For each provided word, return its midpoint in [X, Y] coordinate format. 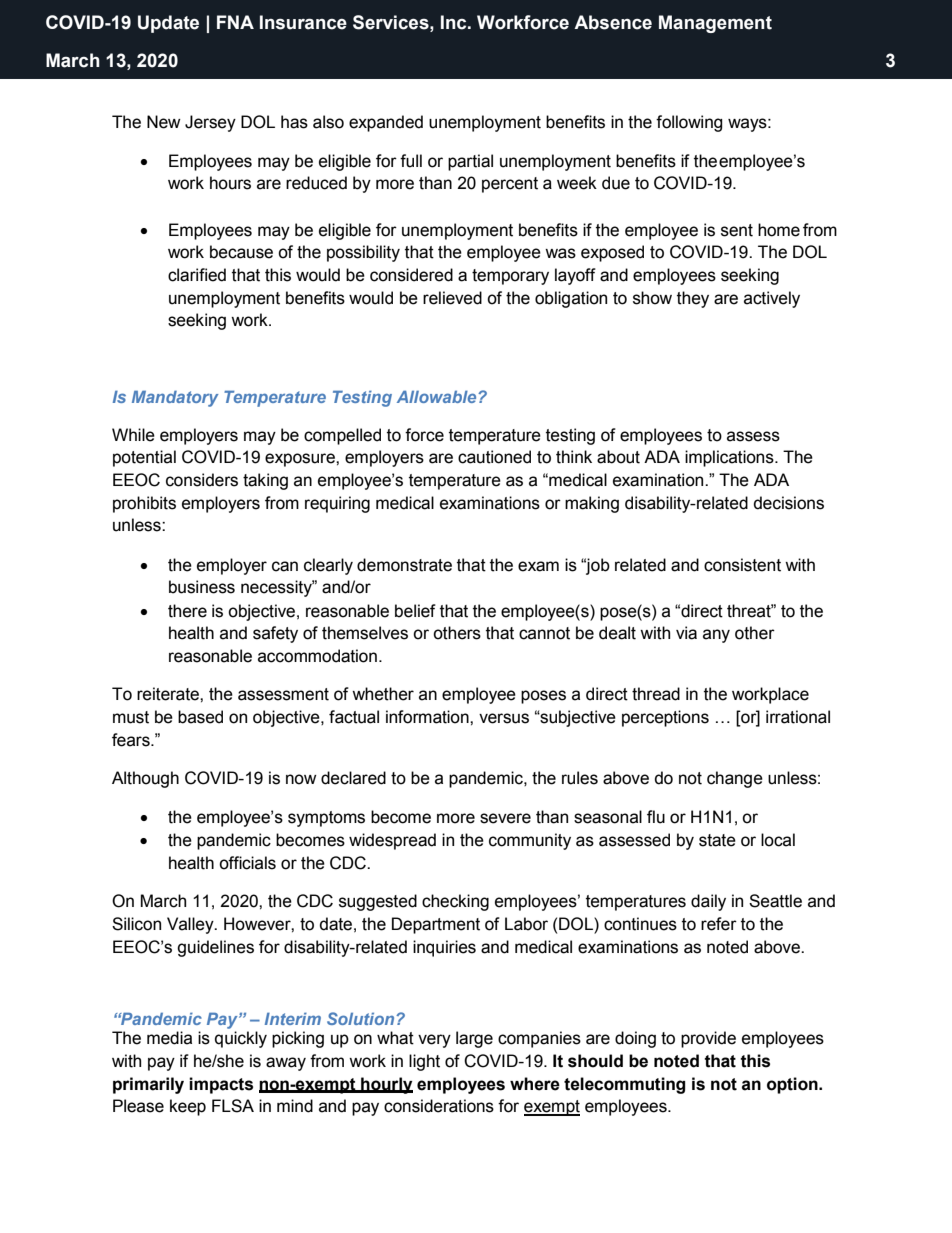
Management [715, 24]
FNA [235, 22]
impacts [221, 1085]
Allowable [438, 396]
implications [730, 458]
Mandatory [175, 398]
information [428, 717]
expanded [386, 123]
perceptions [665, 718]
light [424, 1062]
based [200, 717]
